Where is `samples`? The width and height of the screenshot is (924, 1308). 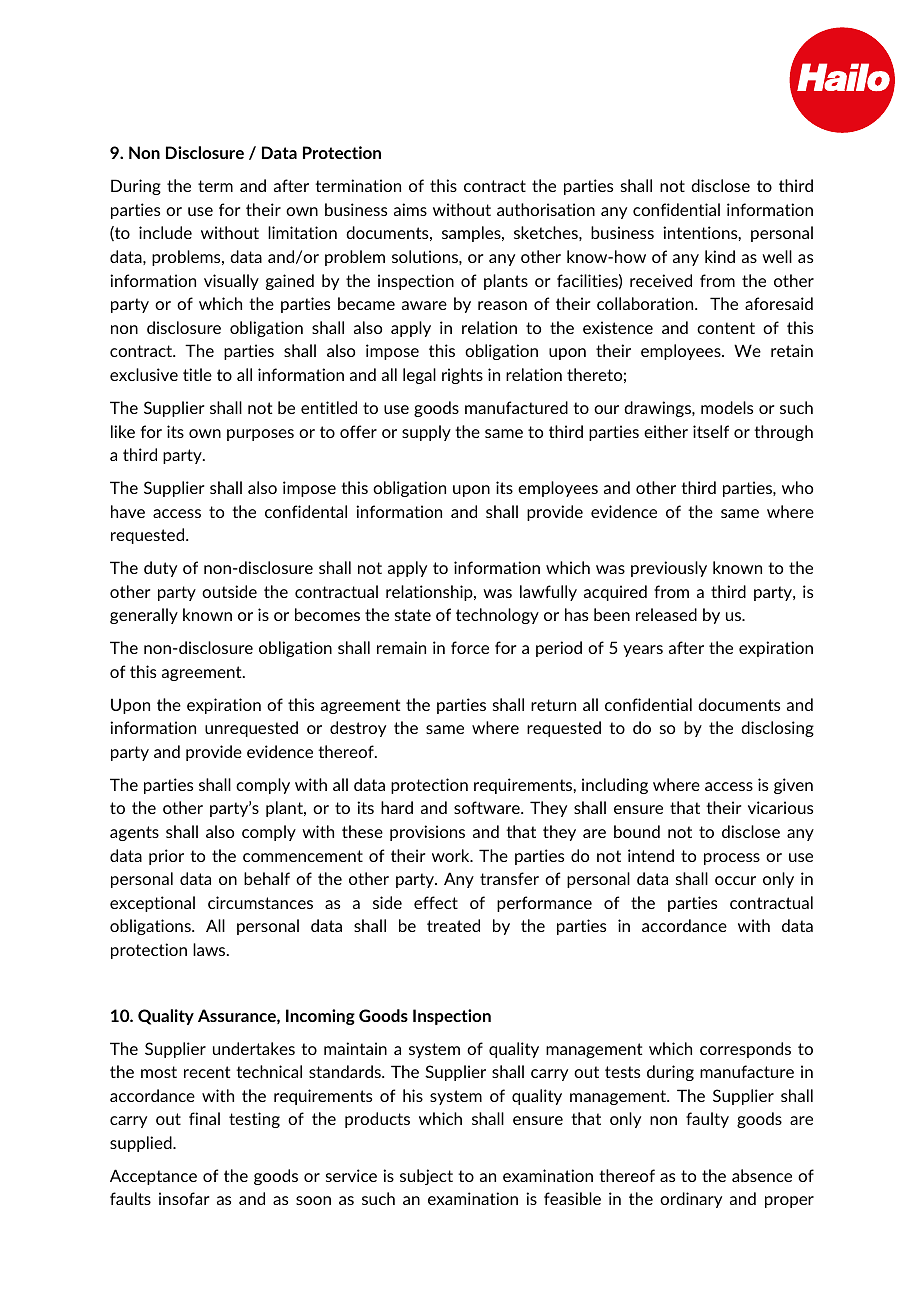
samples is located at coordinates (472, 234).
